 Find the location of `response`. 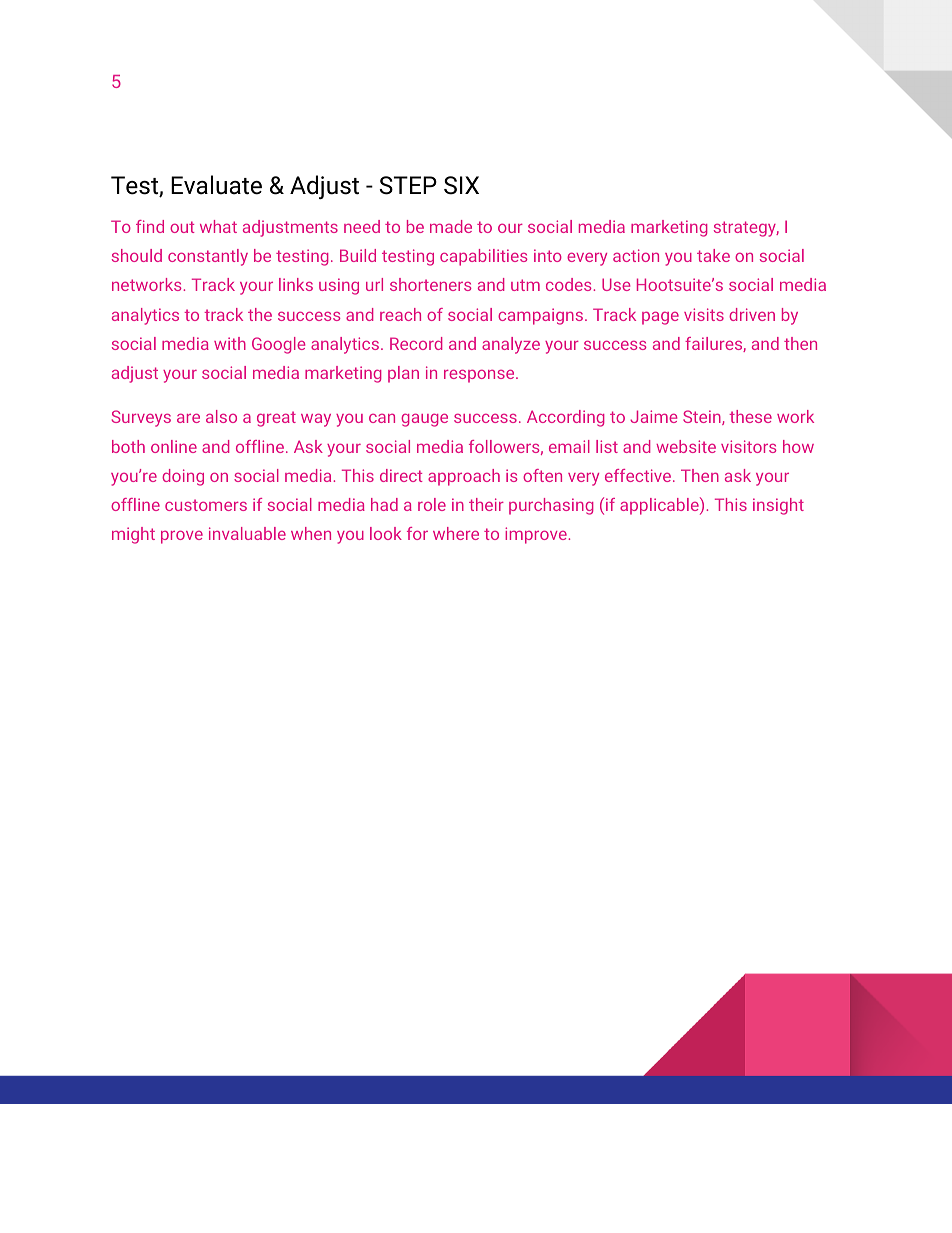

response is located at coordinates (480, 376).
